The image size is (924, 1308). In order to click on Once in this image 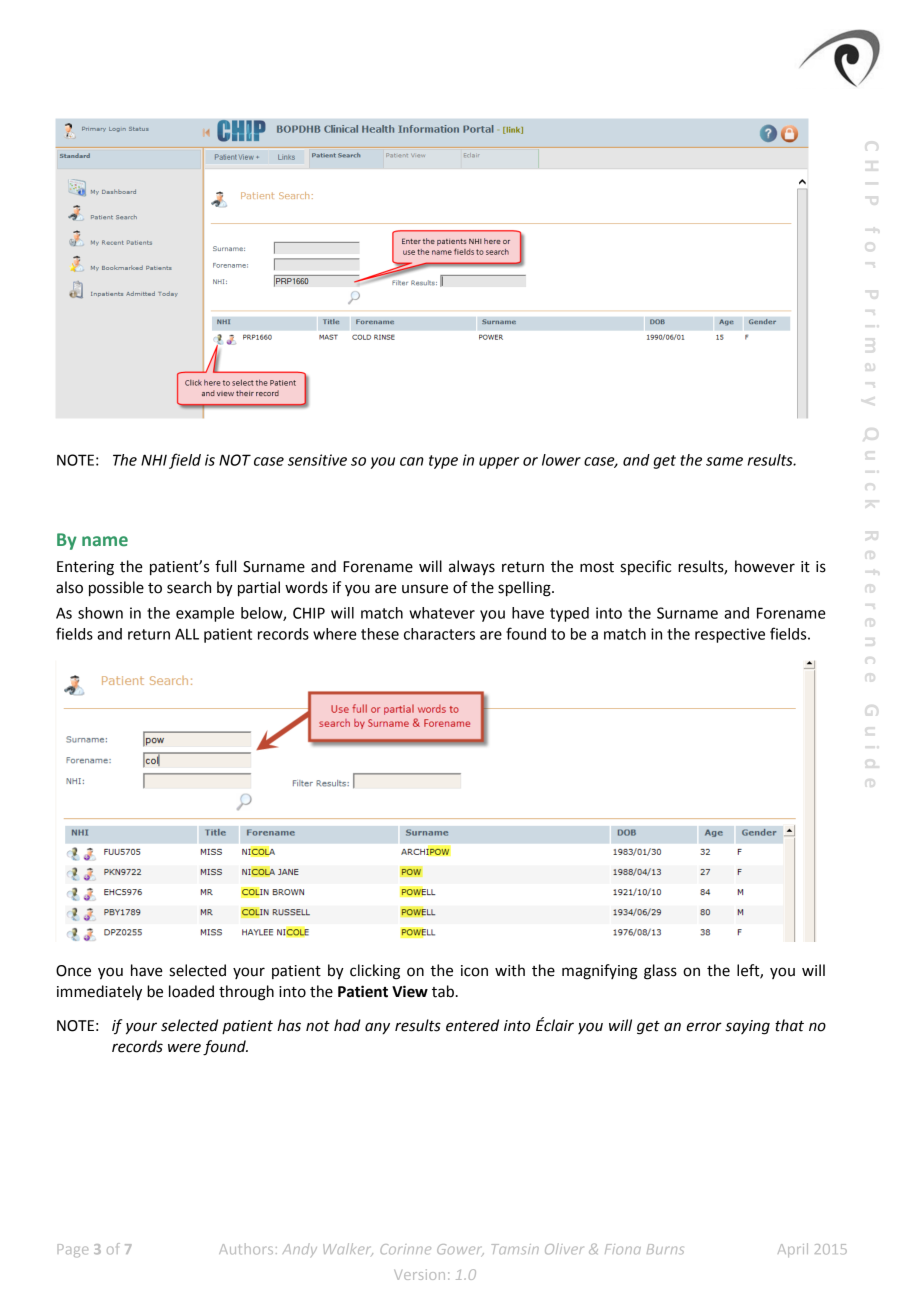, I will do `click(73, 971)`.
